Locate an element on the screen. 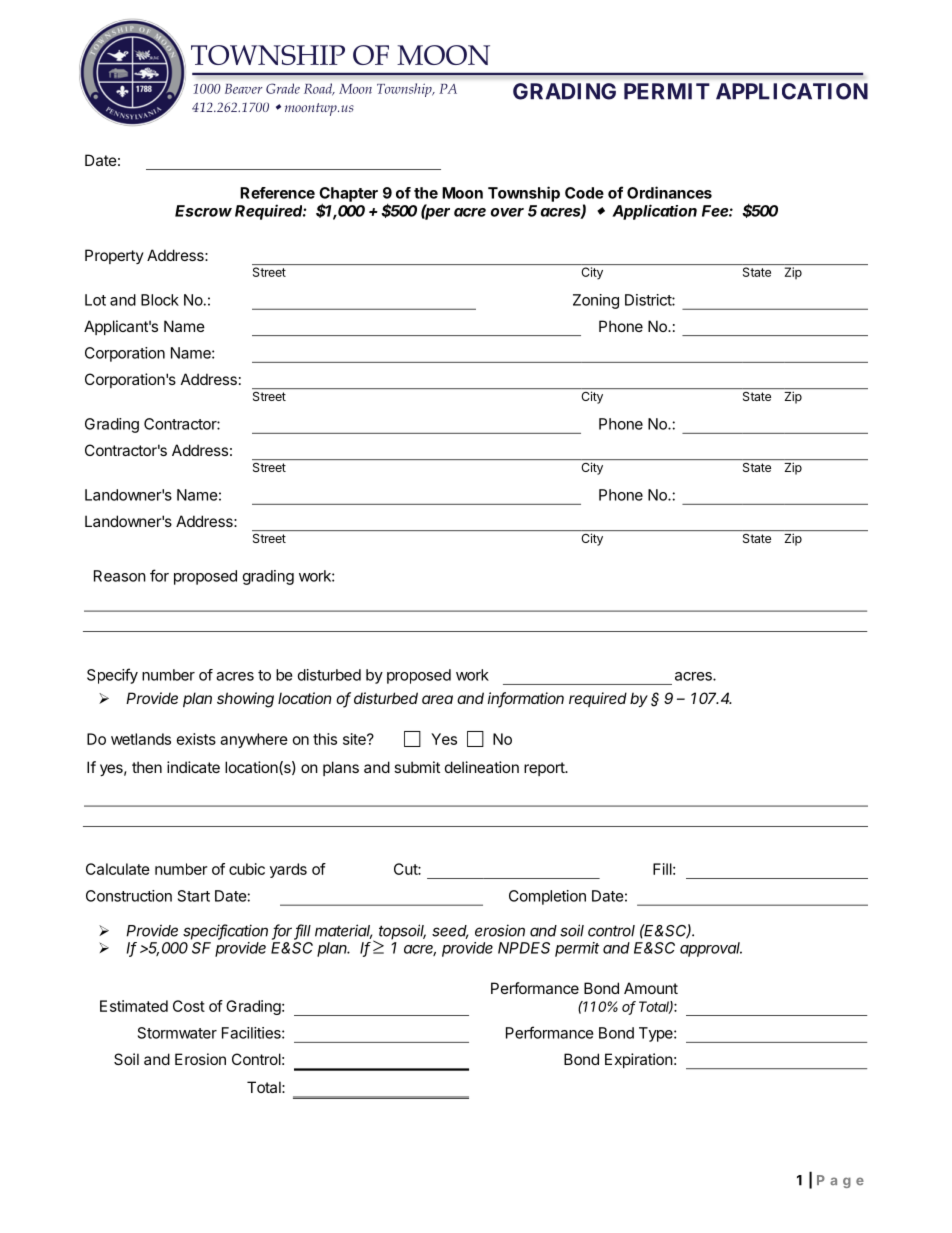  Specify is located at coordinates (112, 676).
